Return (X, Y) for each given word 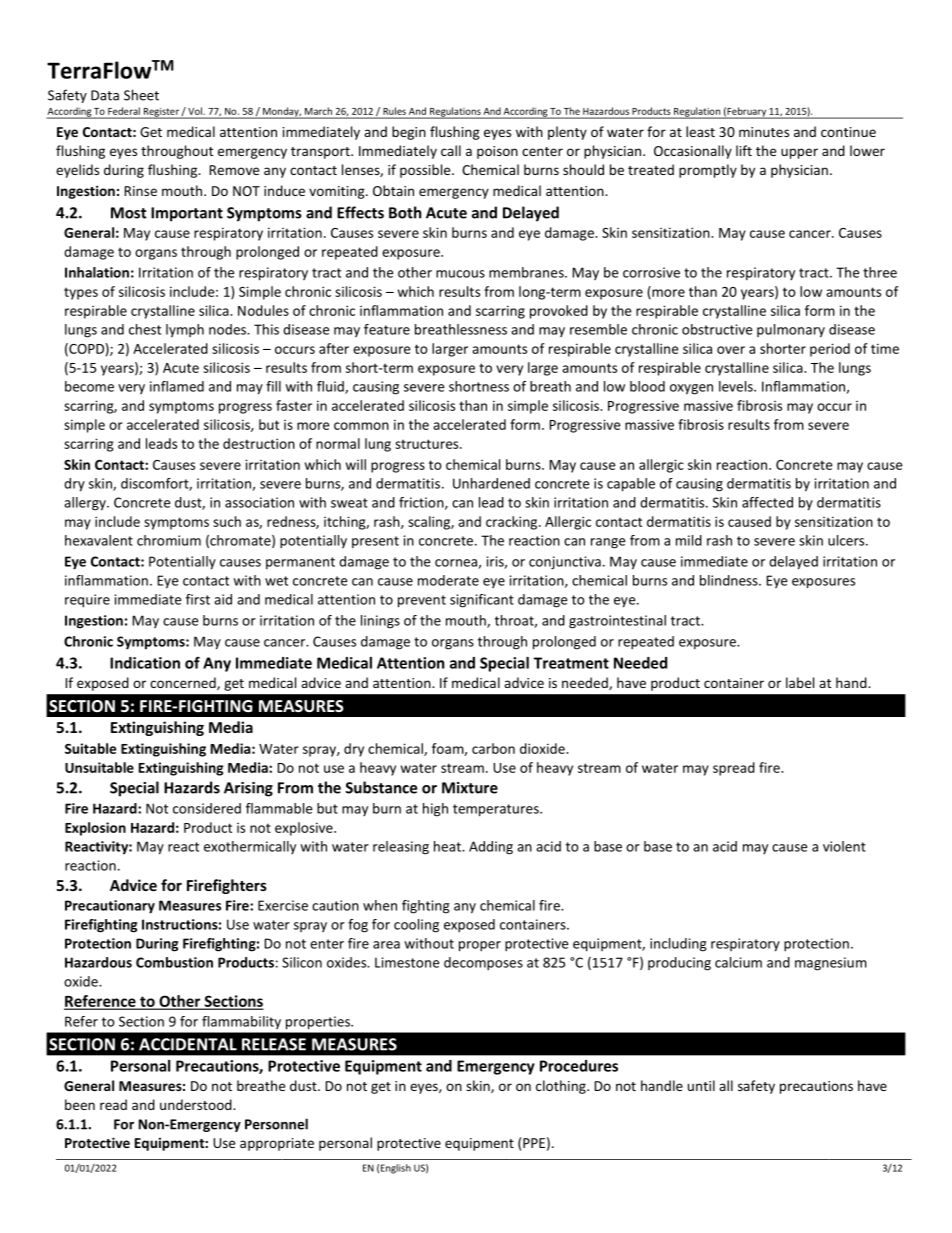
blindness (730, 580)
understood (197, 1104)
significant (482, 601)
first (198, 599)
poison (497, 152)
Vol (195, 111)
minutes (764, 132)
